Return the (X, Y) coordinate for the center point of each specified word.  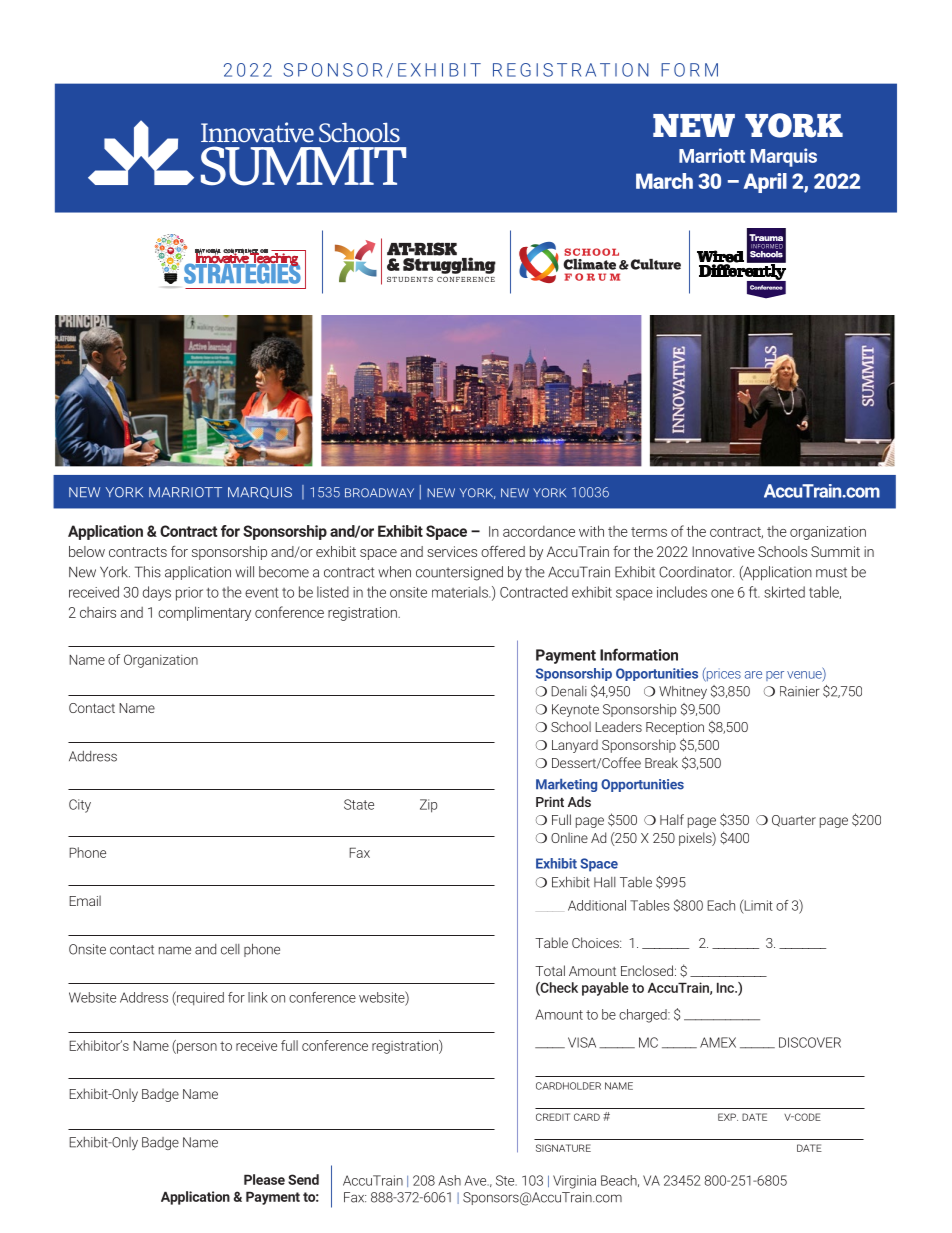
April (765, 183)
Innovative (723, 551)
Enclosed (647, 970)
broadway (379, 493)
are (753, 675)
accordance (539, 531)
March (664, 181)
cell (230, 949)
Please (264, 1179)
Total (550, 970)
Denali (569, 691)
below (87, 551)
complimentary (204, 613)
